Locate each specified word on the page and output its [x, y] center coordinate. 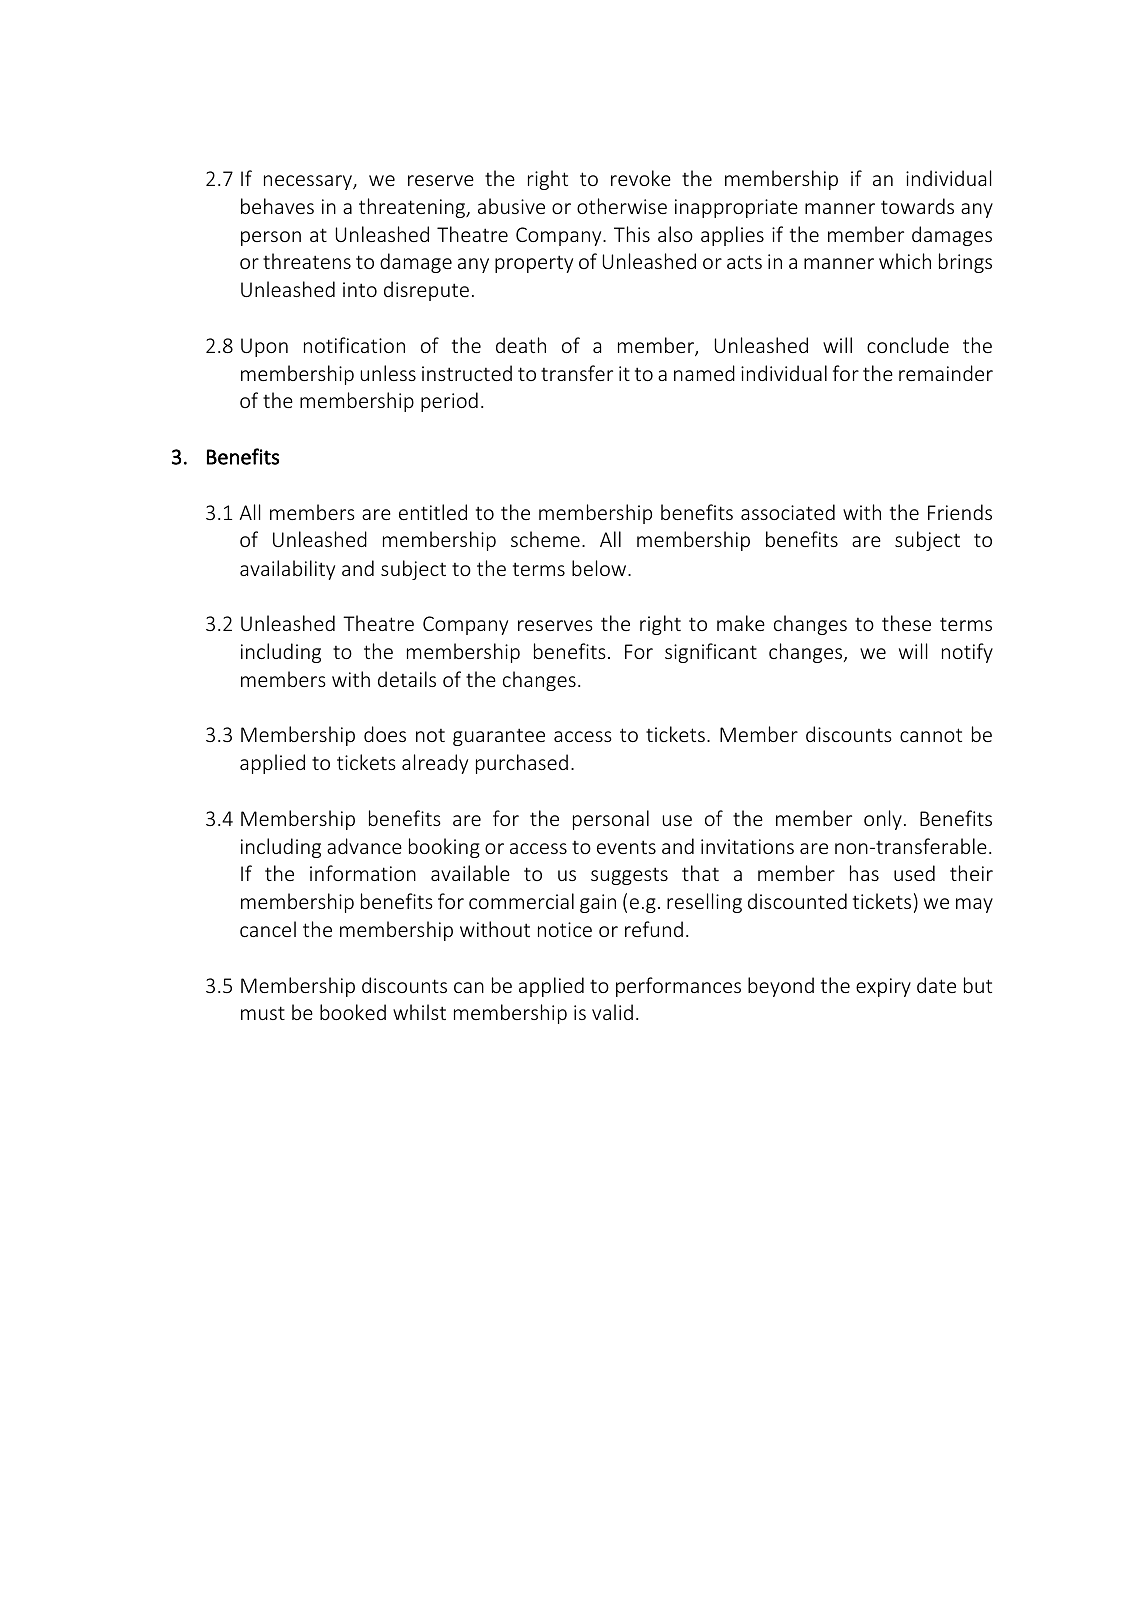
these [906, 623]
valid [612, 1012]
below [600, 568]
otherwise [622, 206]
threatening [413, 208]
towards [917, 206]
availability [287, 570]
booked [353, 1012]
